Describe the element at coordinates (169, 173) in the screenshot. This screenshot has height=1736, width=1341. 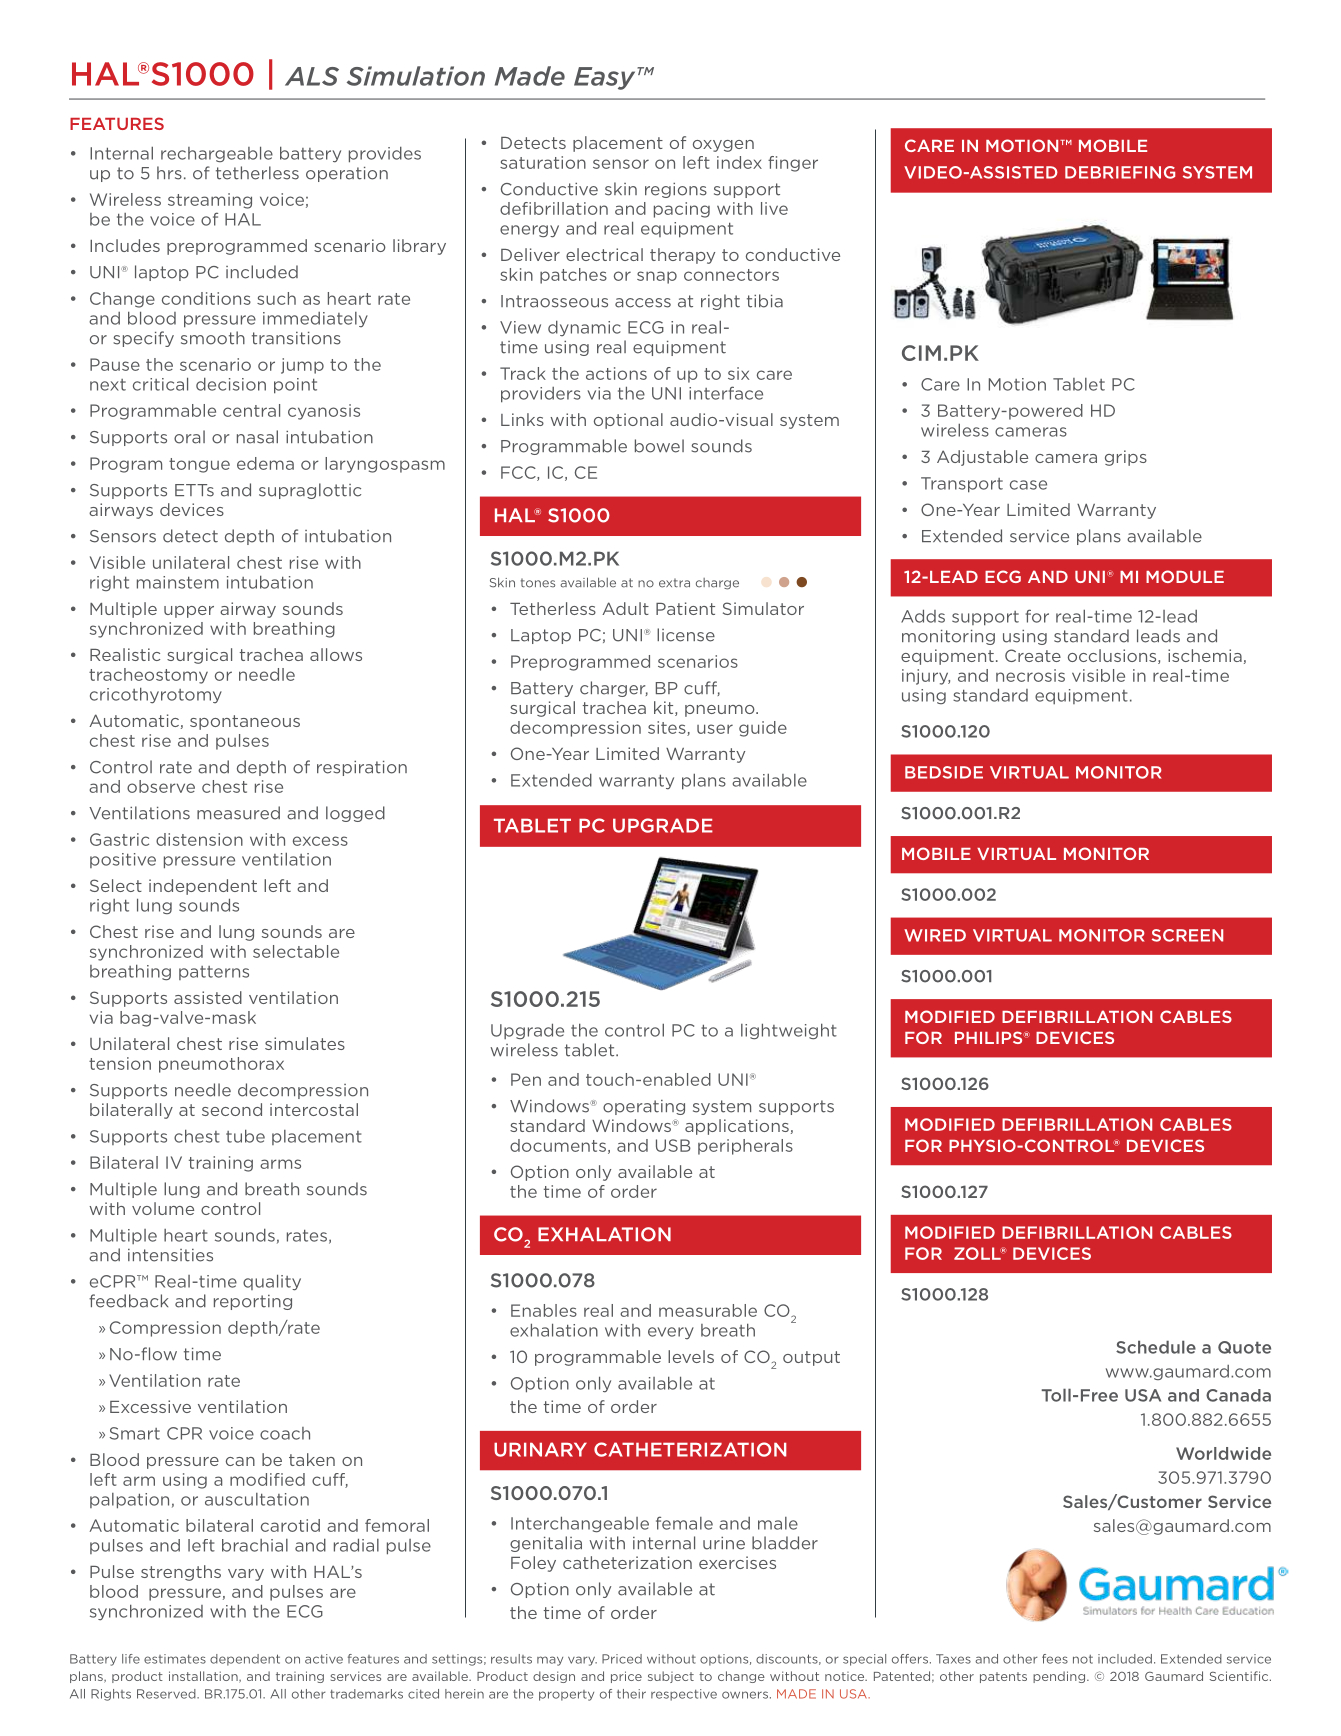
I see `hrs` at that location.
